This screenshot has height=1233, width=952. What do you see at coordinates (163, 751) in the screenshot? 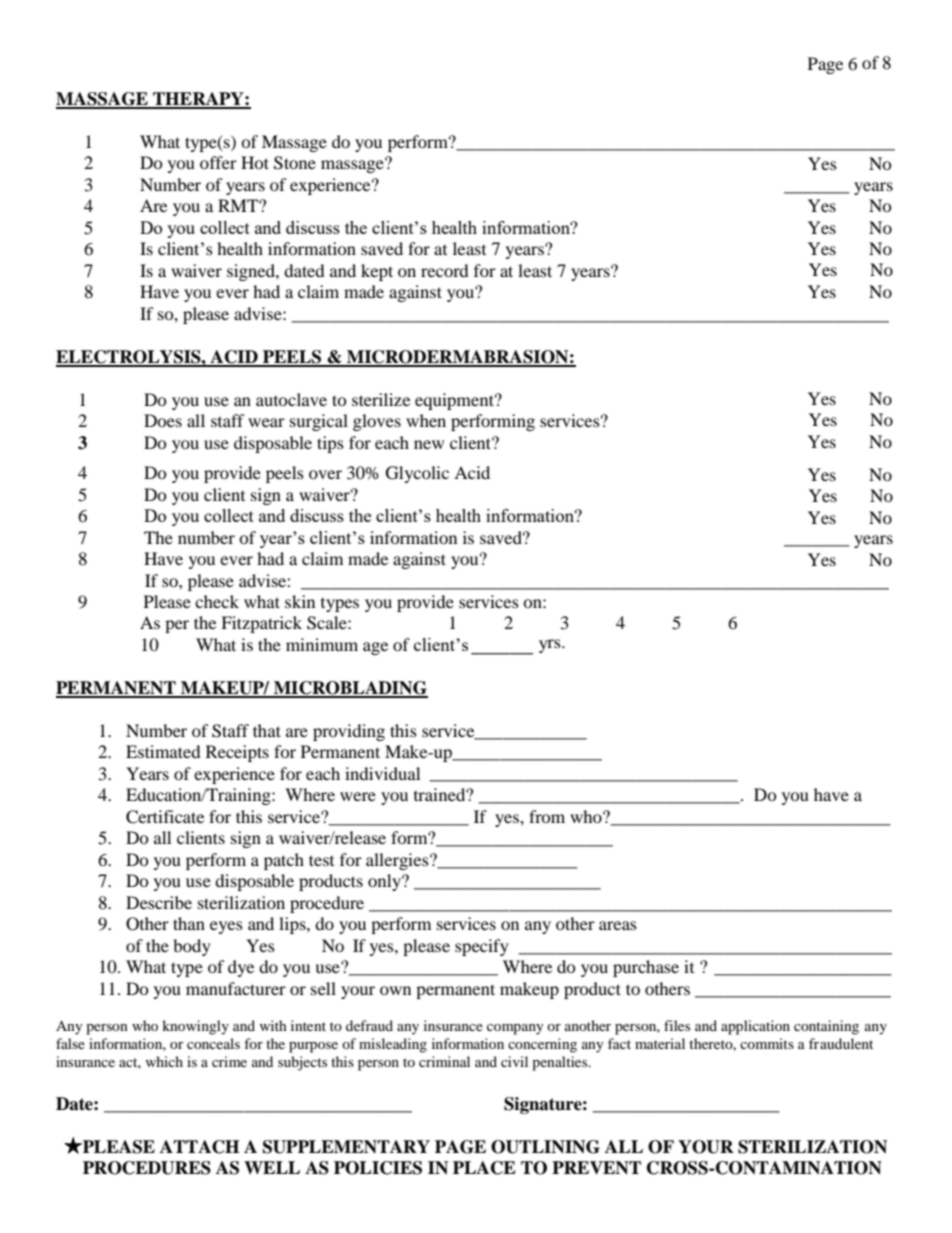
I see `Estimated` at bounding box center [163, 751].
